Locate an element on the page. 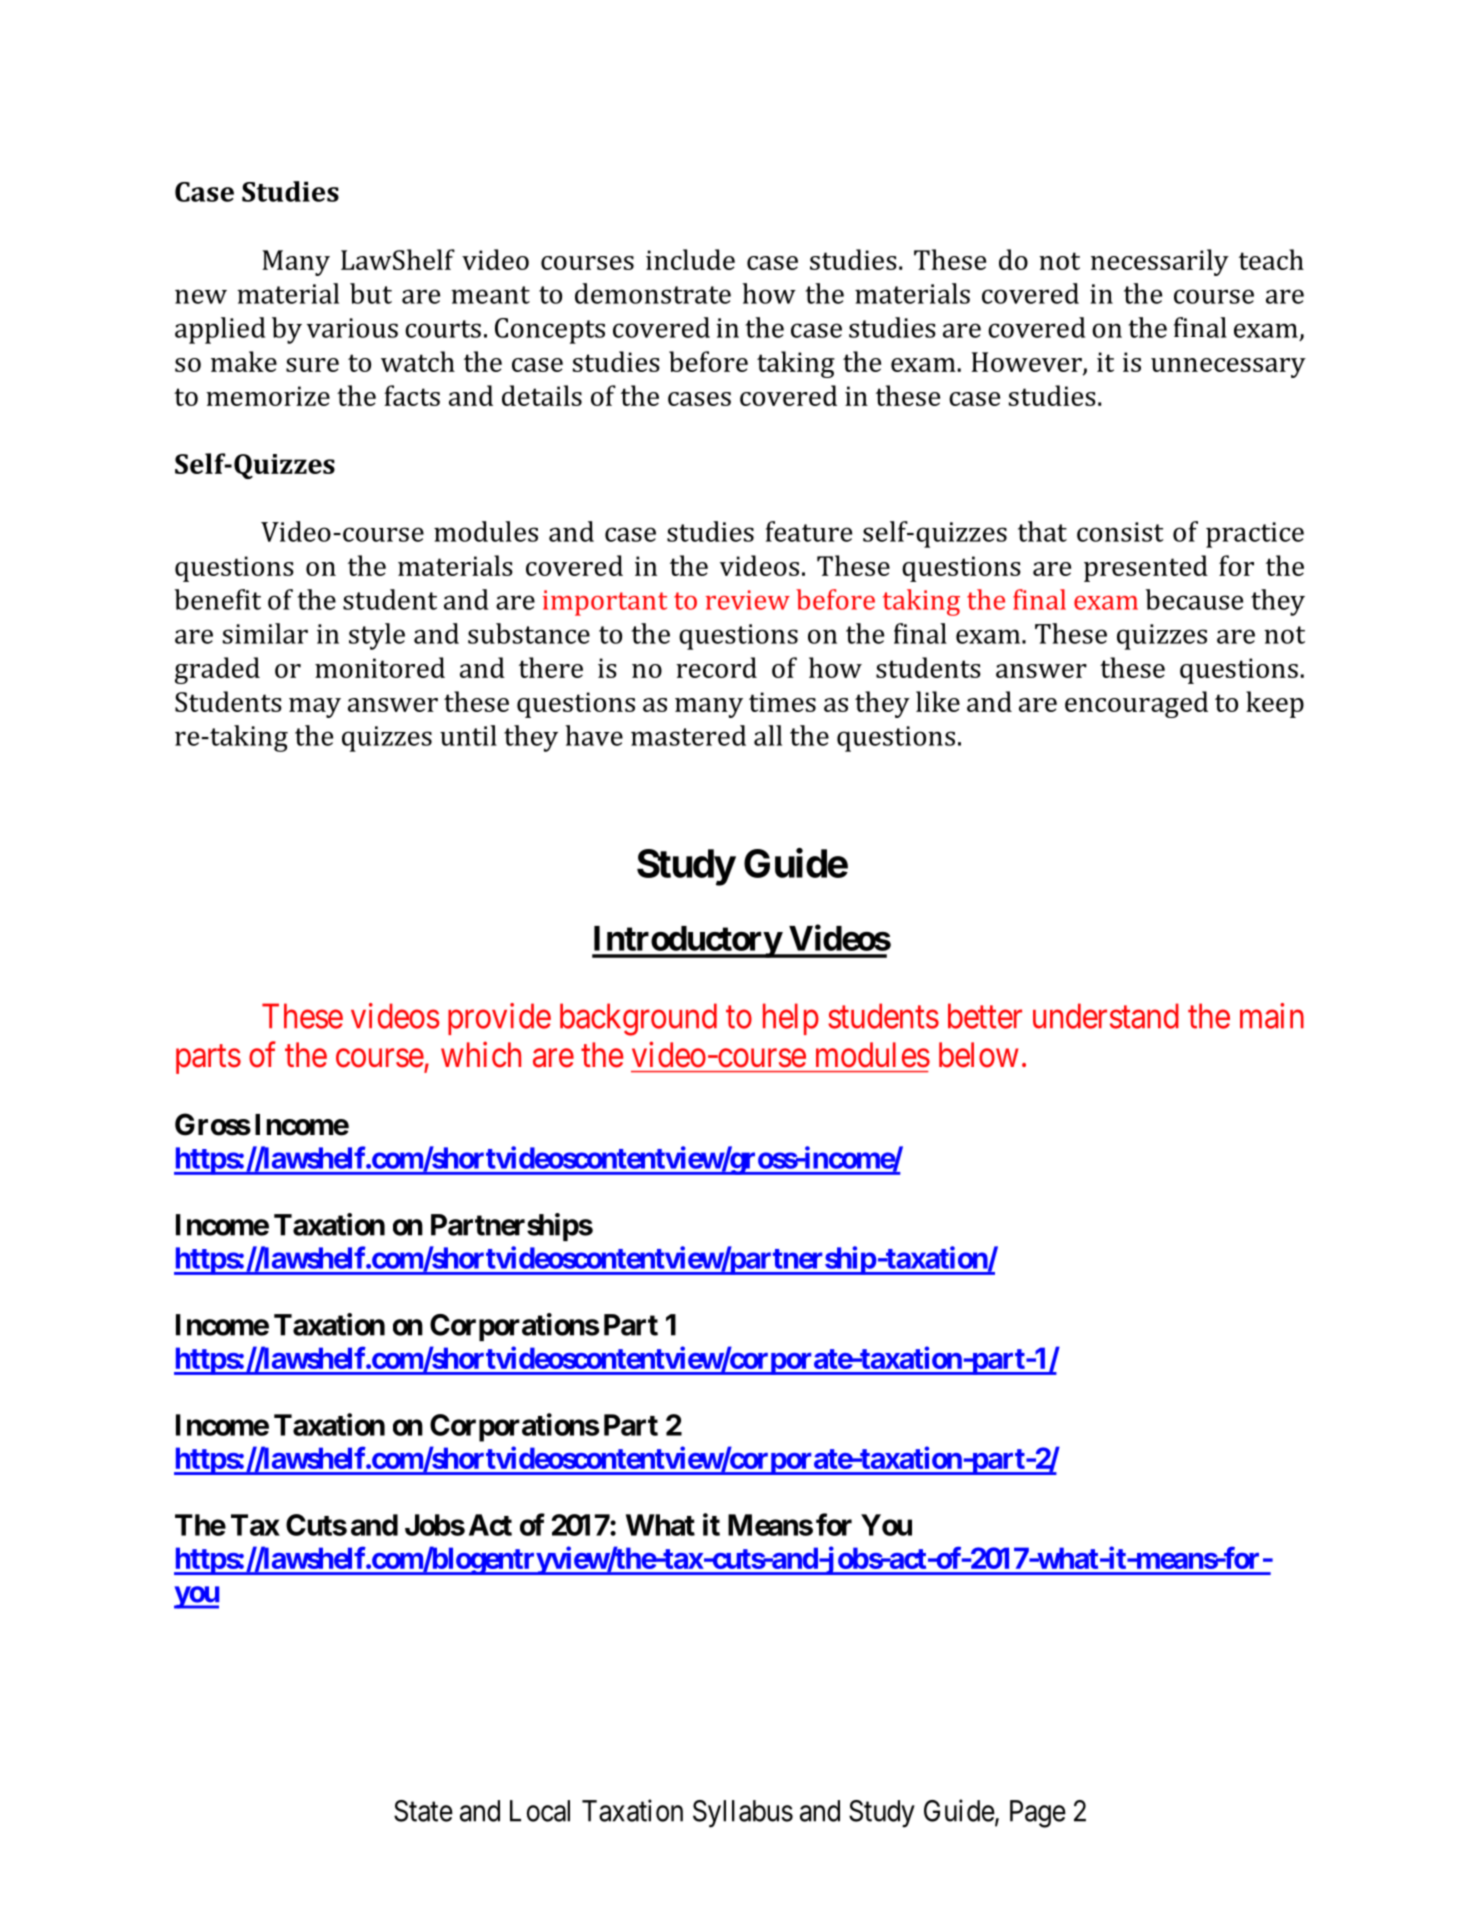 The height and width of the document is (1914, 1479). understand is located at coordinates (1106, 1016).
